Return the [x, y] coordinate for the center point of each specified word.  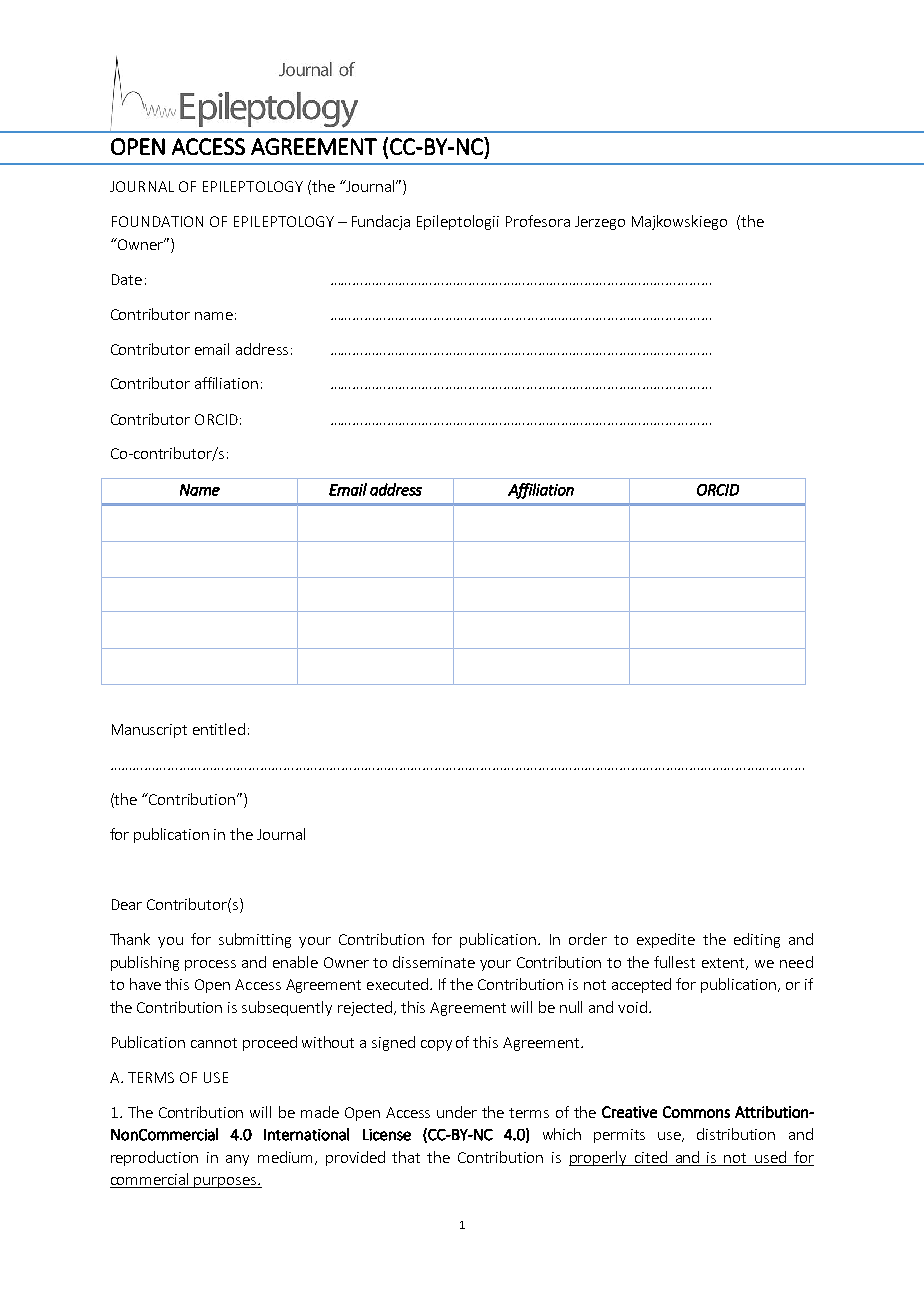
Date [127, 279]
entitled [219, 729]
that [406, 1157]
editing [757, 940]
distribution [736, 1134]
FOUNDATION [157, 221]
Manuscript [149, 731]
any [237, 1160]
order [588, 939]
